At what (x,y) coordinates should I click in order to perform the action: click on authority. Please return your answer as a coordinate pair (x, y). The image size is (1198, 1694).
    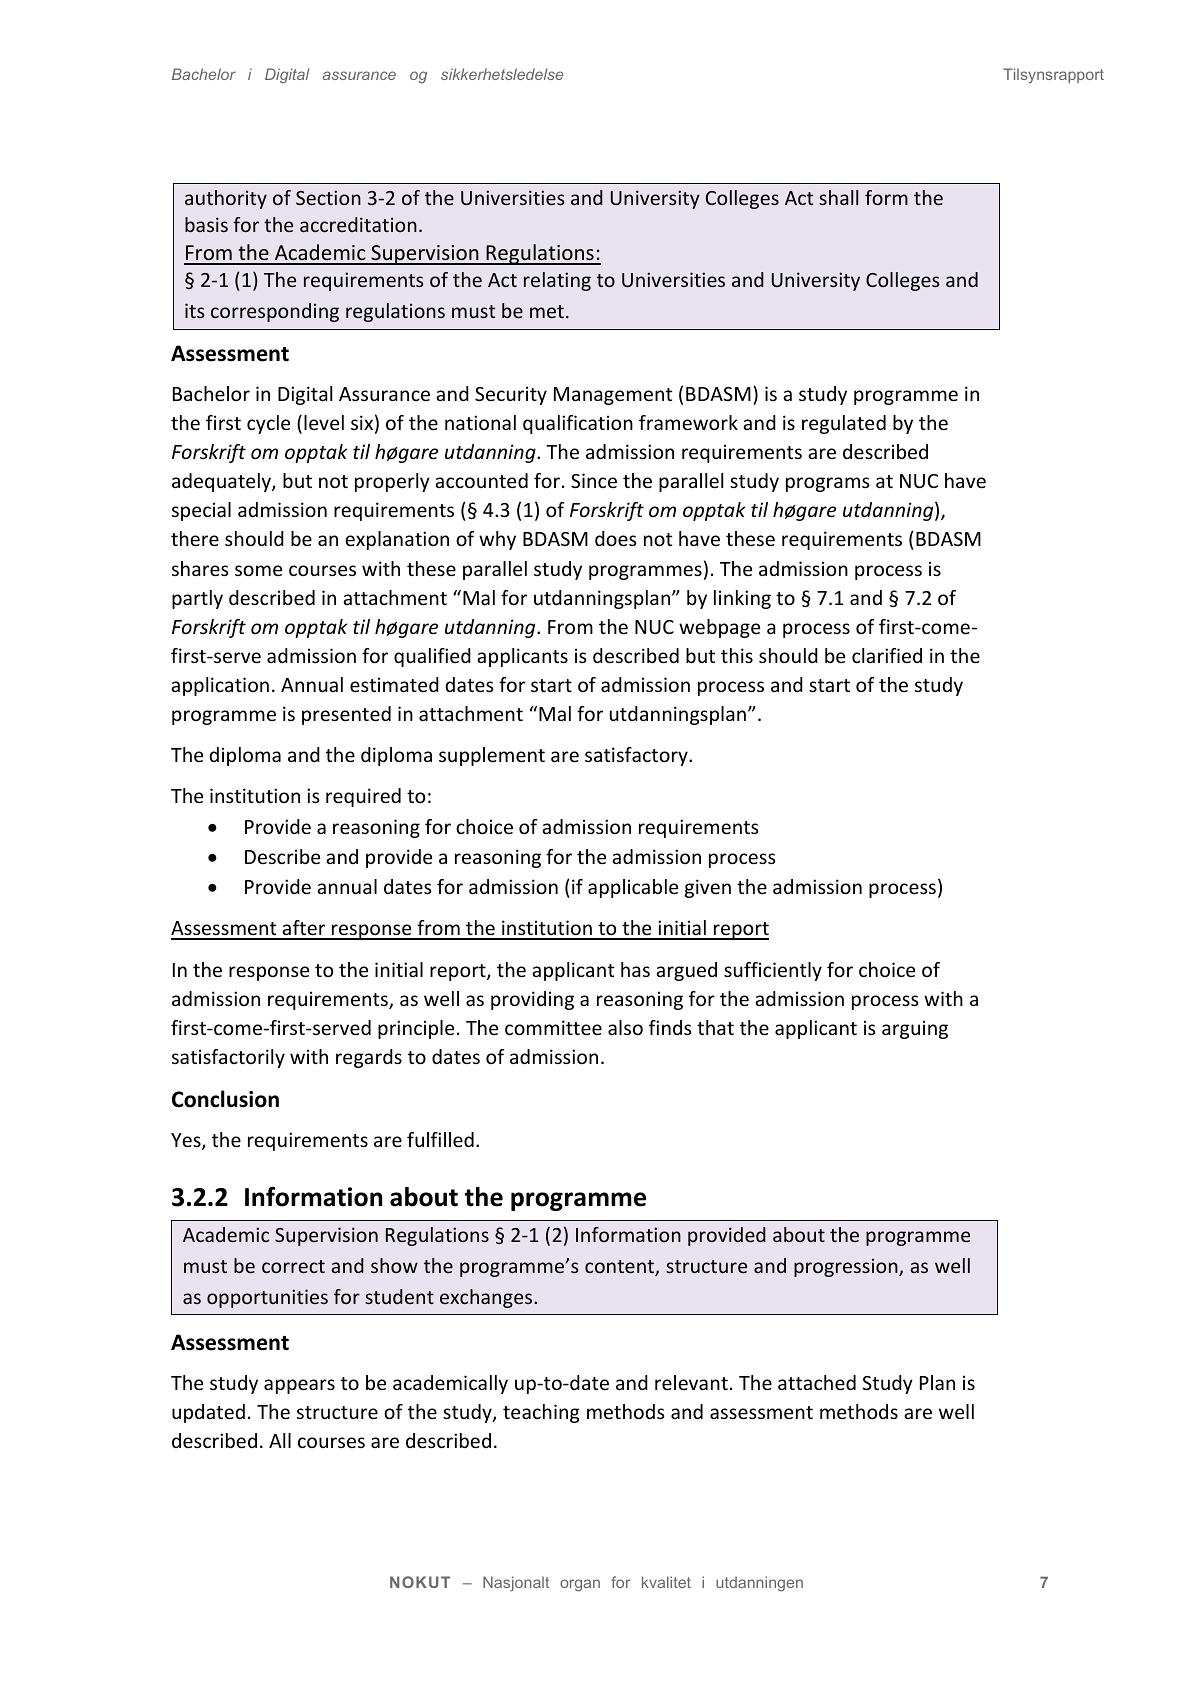
    Looking at the image, I should click on (226, 199).
